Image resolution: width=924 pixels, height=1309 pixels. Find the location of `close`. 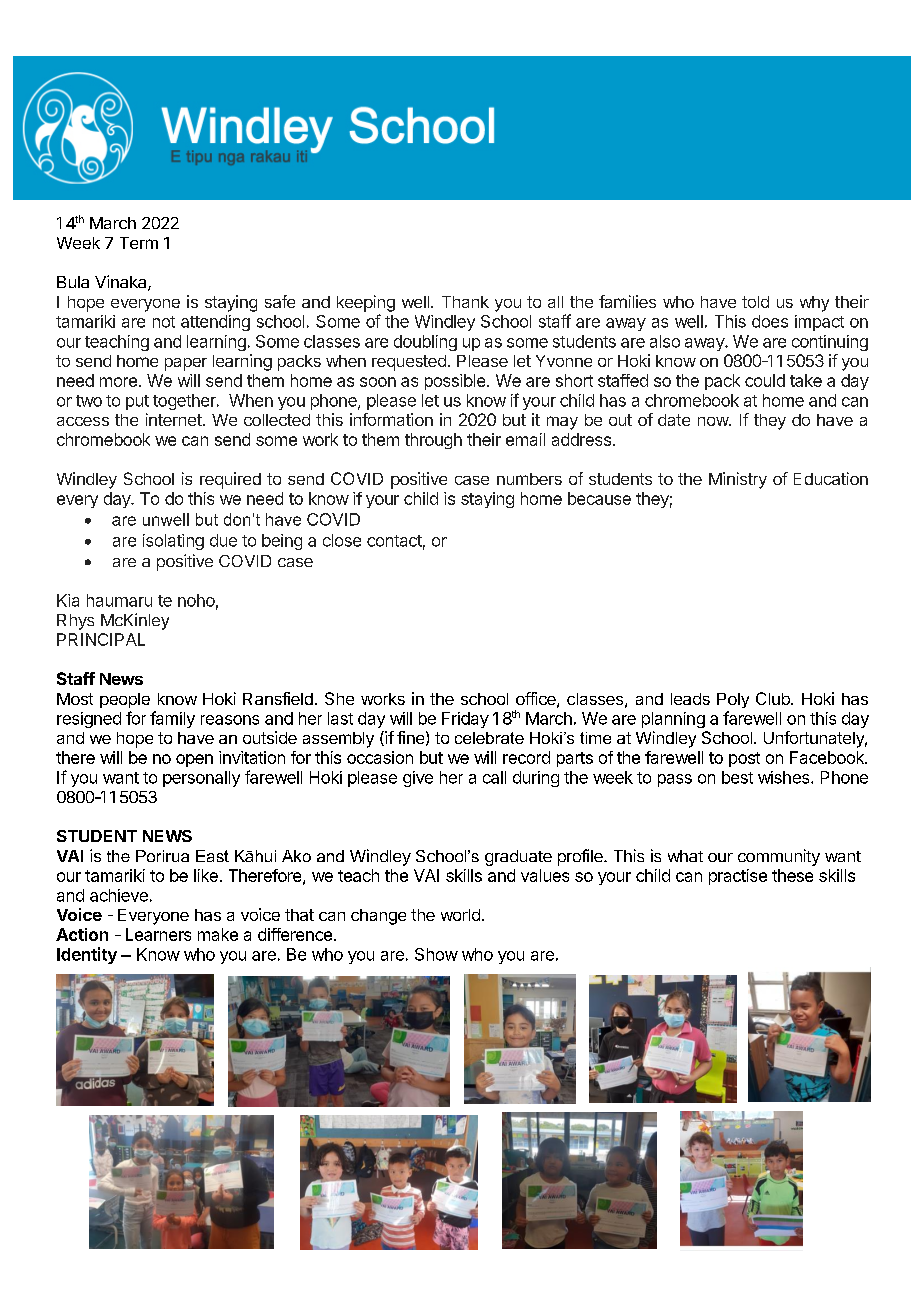

close is located at coordinates (342, 540).
